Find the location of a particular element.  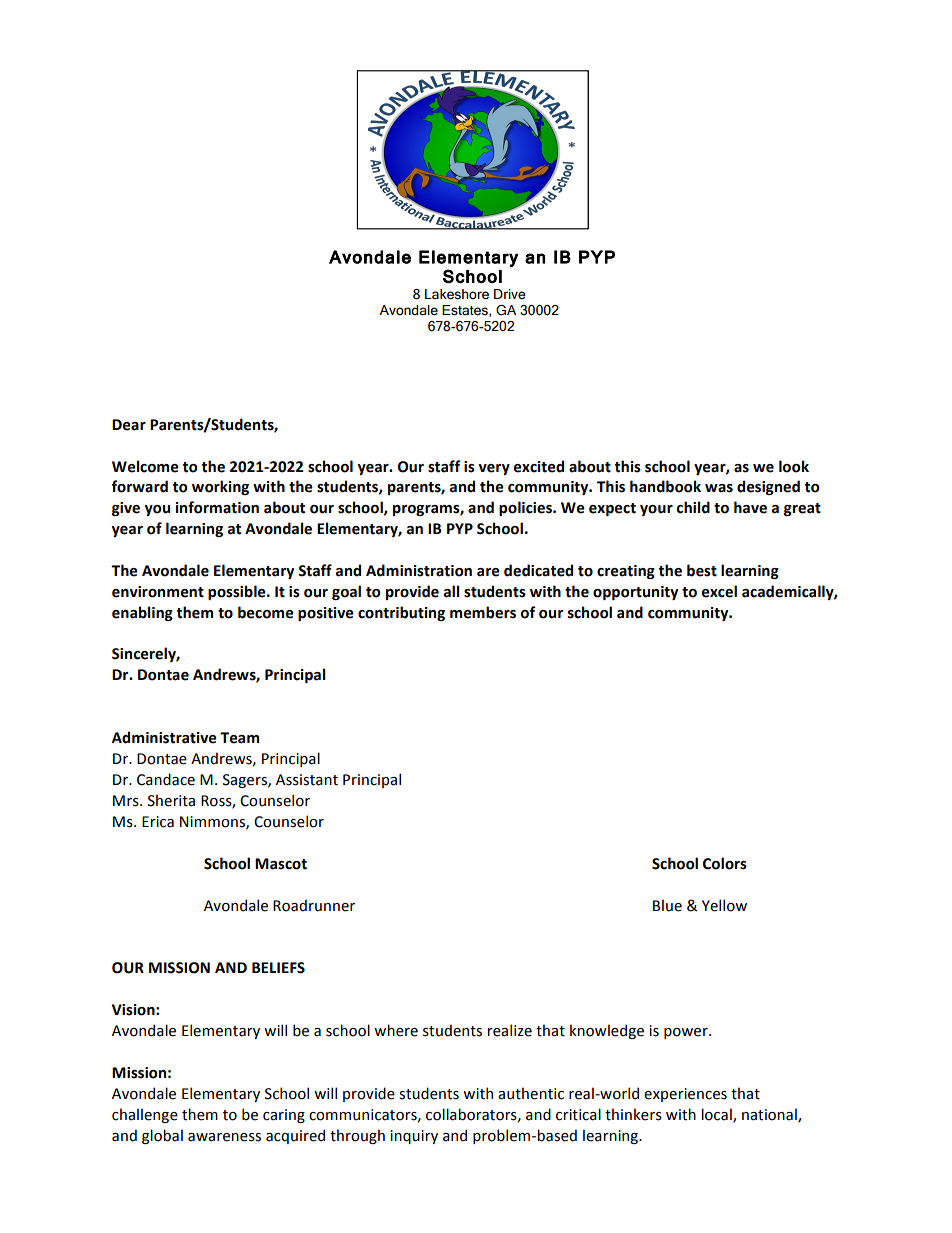

Roadrunner is located at coordinates (314, 905).
